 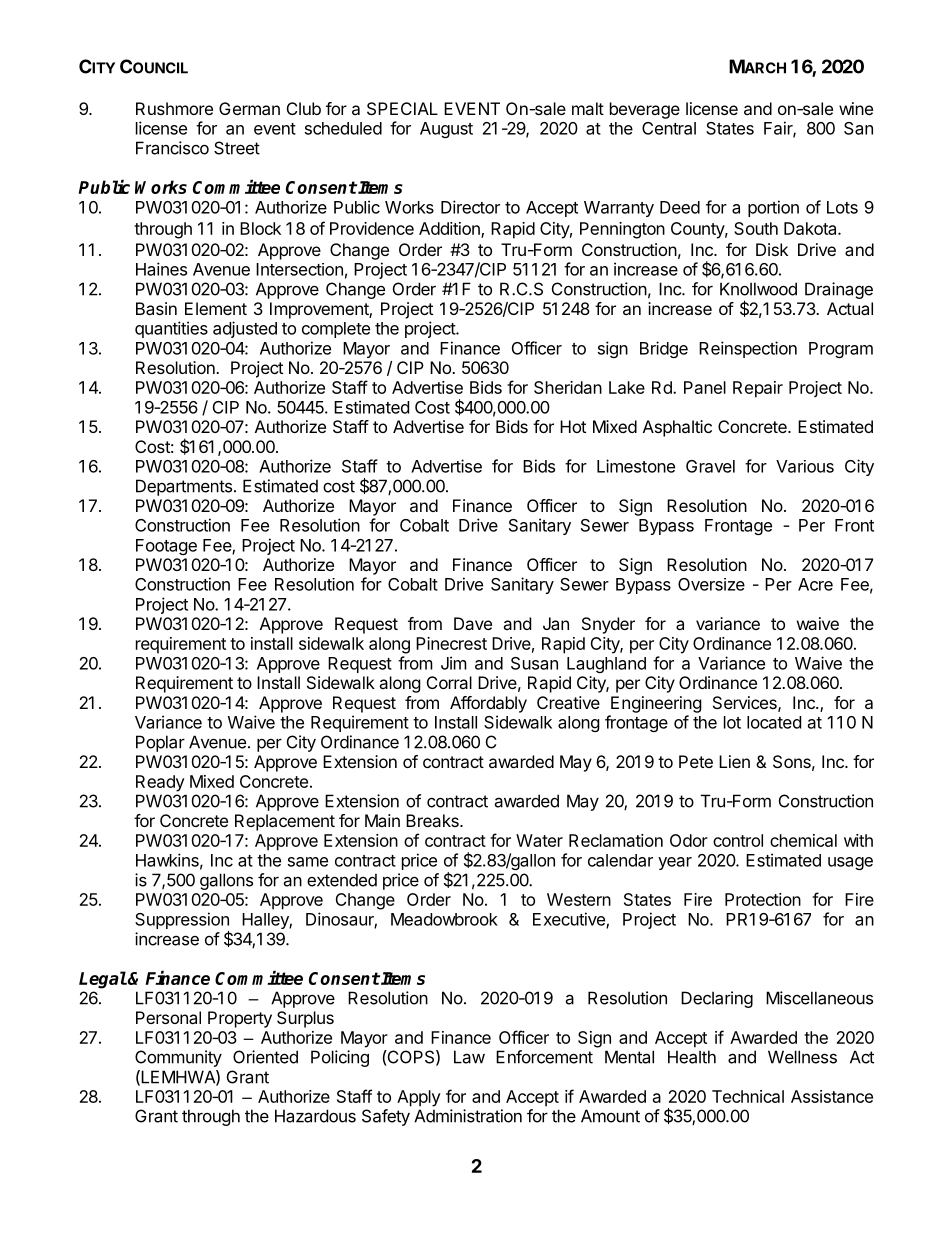 I want to click on Acre, so click(x=815, y=584).
